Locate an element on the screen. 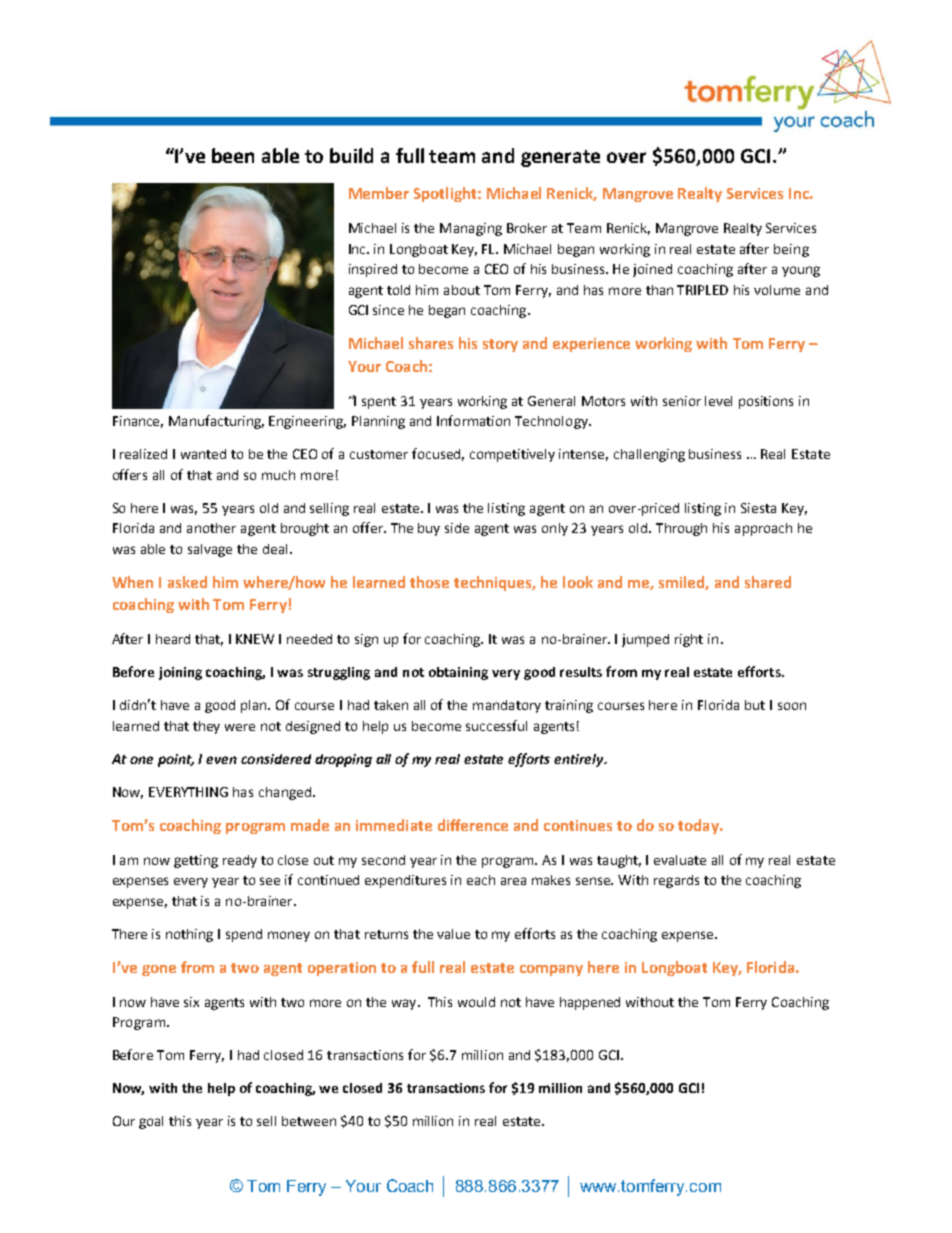 This screenshot has height=1233, width=952. goal is located at coordinates (151, 1122).
